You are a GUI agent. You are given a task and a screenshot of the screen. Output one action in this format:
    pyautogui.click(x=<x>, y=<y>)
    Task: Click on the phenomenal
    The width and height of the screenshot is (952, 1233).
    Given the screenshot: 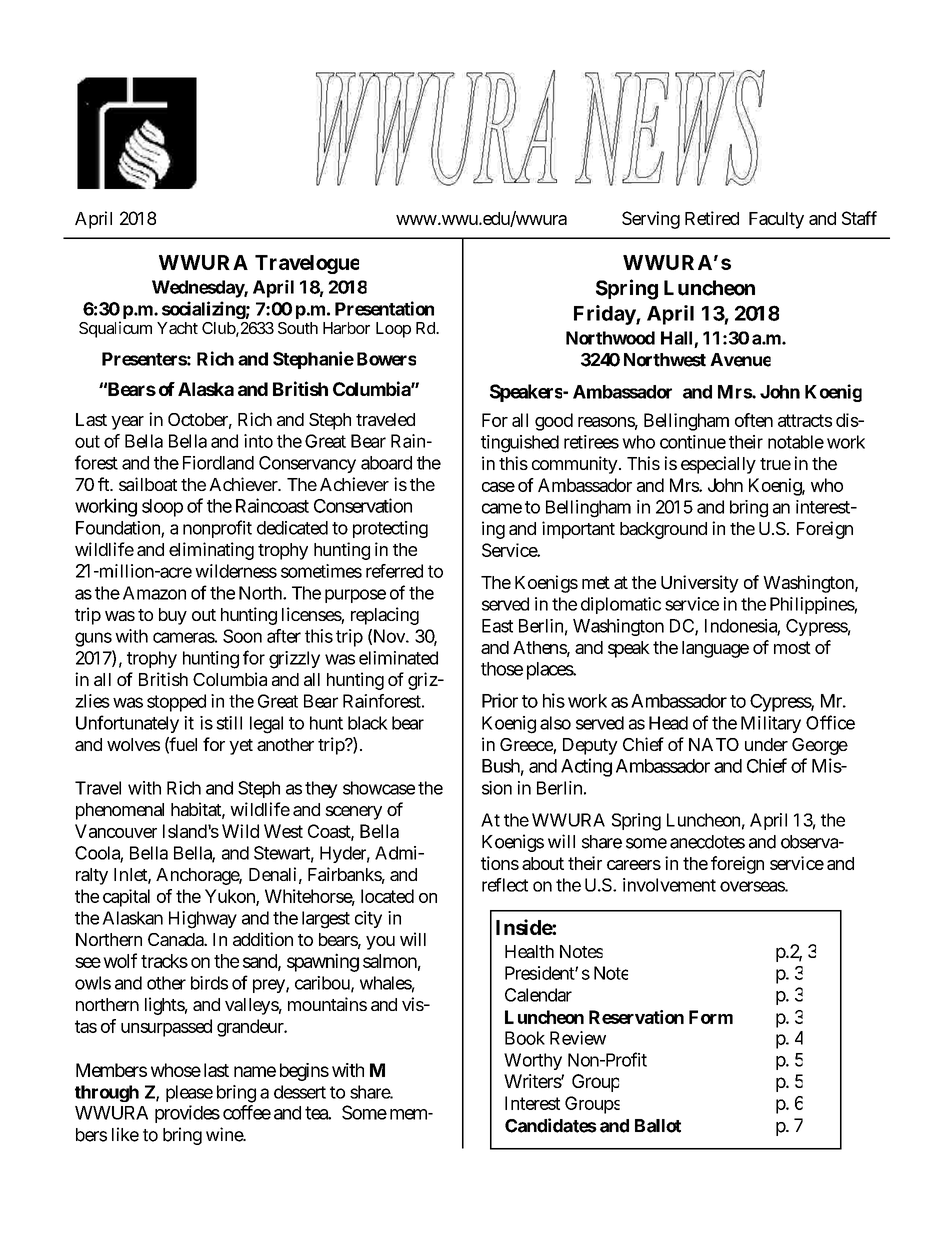 What is the action you would take?
    pyautogui.click(x=120, y=811)
